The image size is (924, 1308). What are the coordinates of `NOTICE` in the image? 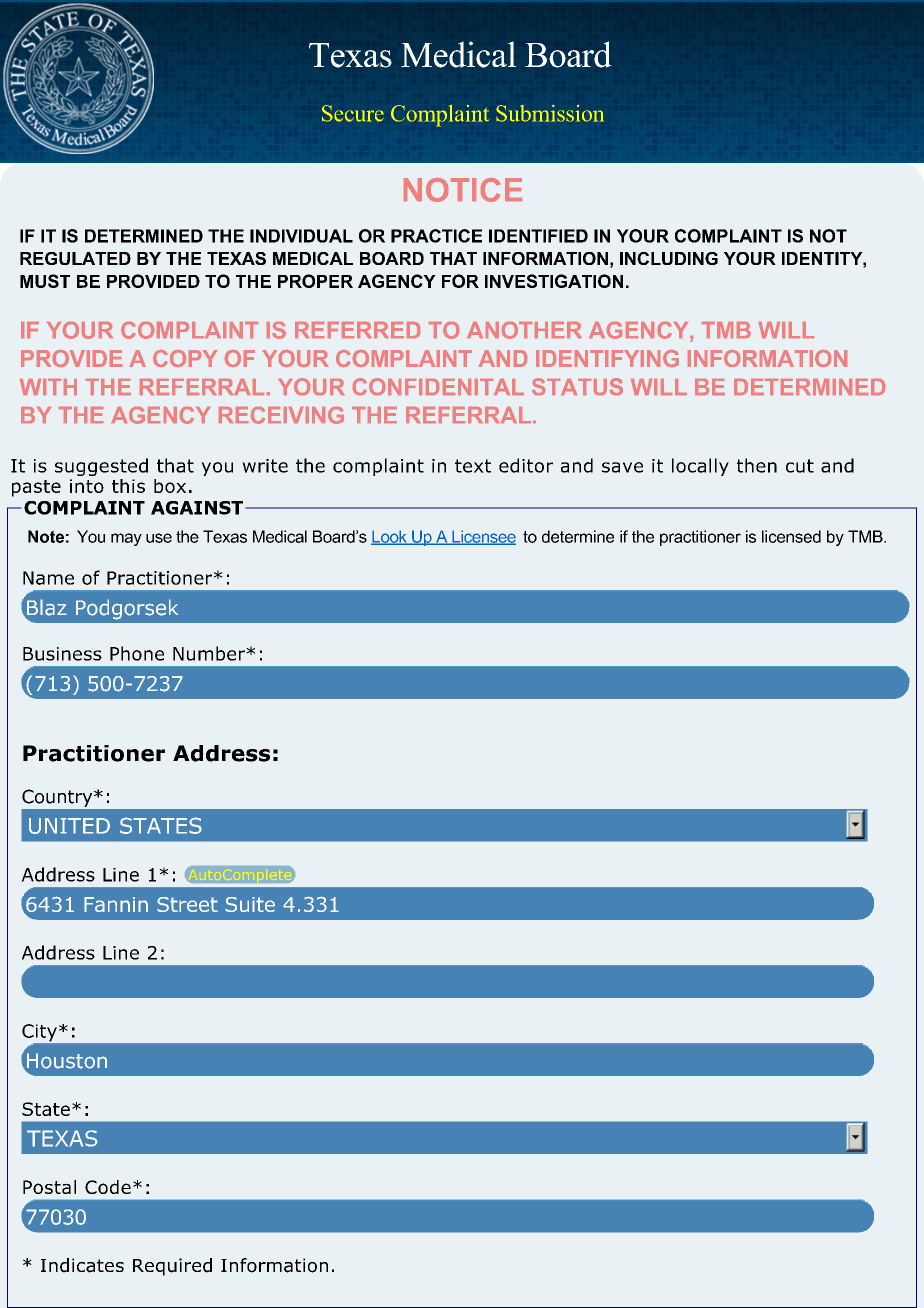 It's located at (463, 190).
